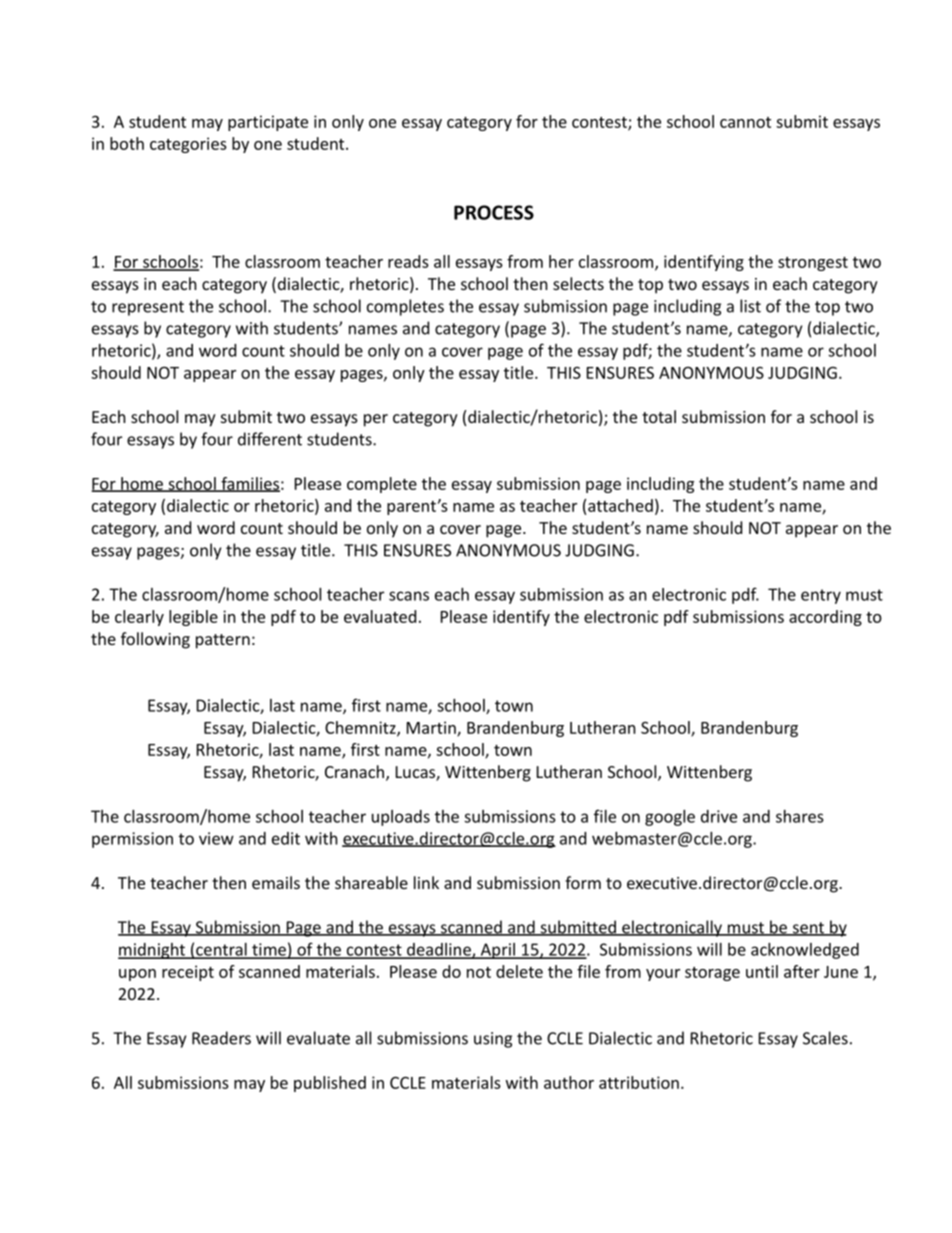  Describe the element at coordinates (578, 283) in the screenshot. I see `selects` at that location.
